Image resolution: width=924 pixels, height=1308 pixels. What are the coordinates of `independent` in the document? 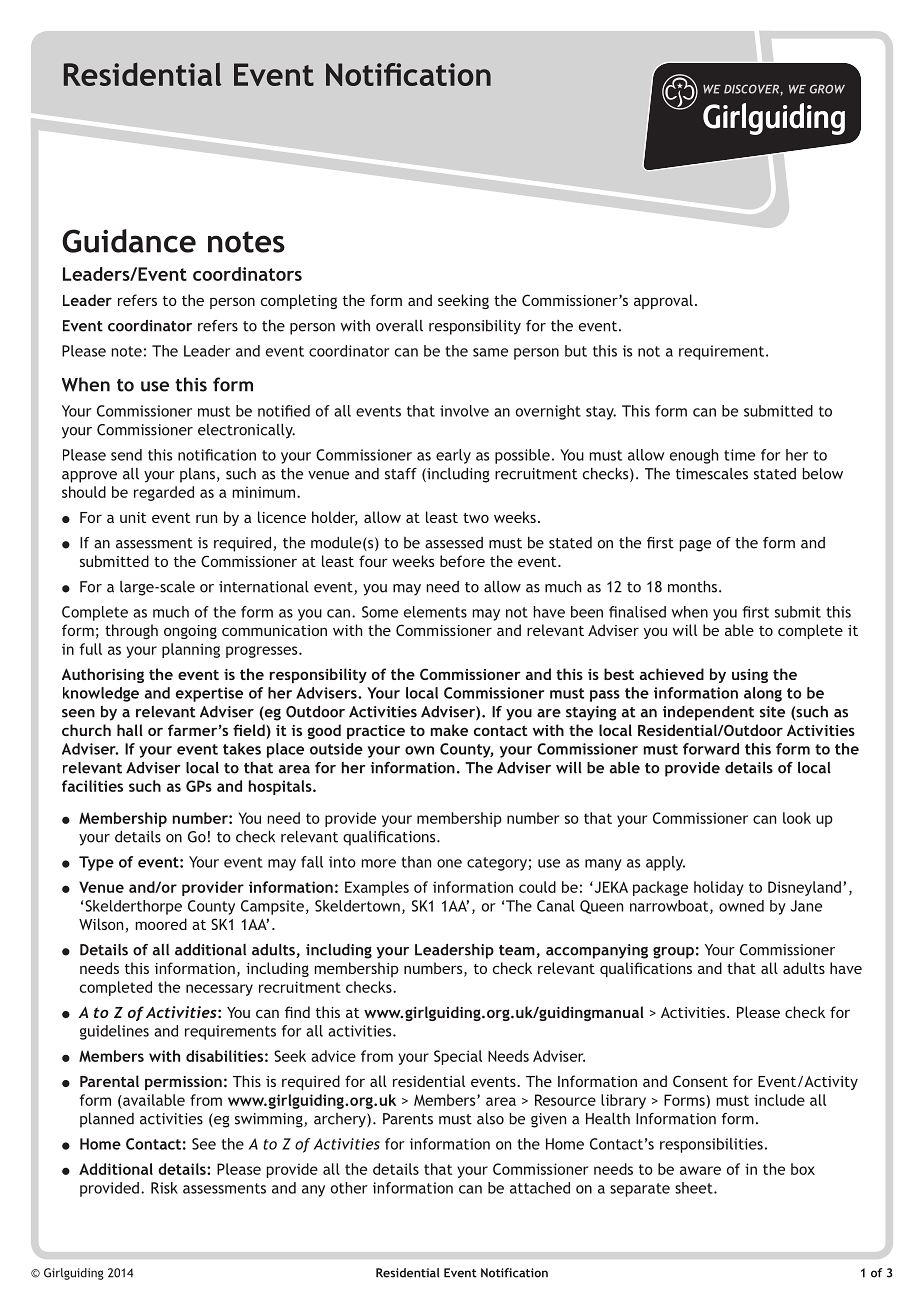 It's located at (708, 713).
